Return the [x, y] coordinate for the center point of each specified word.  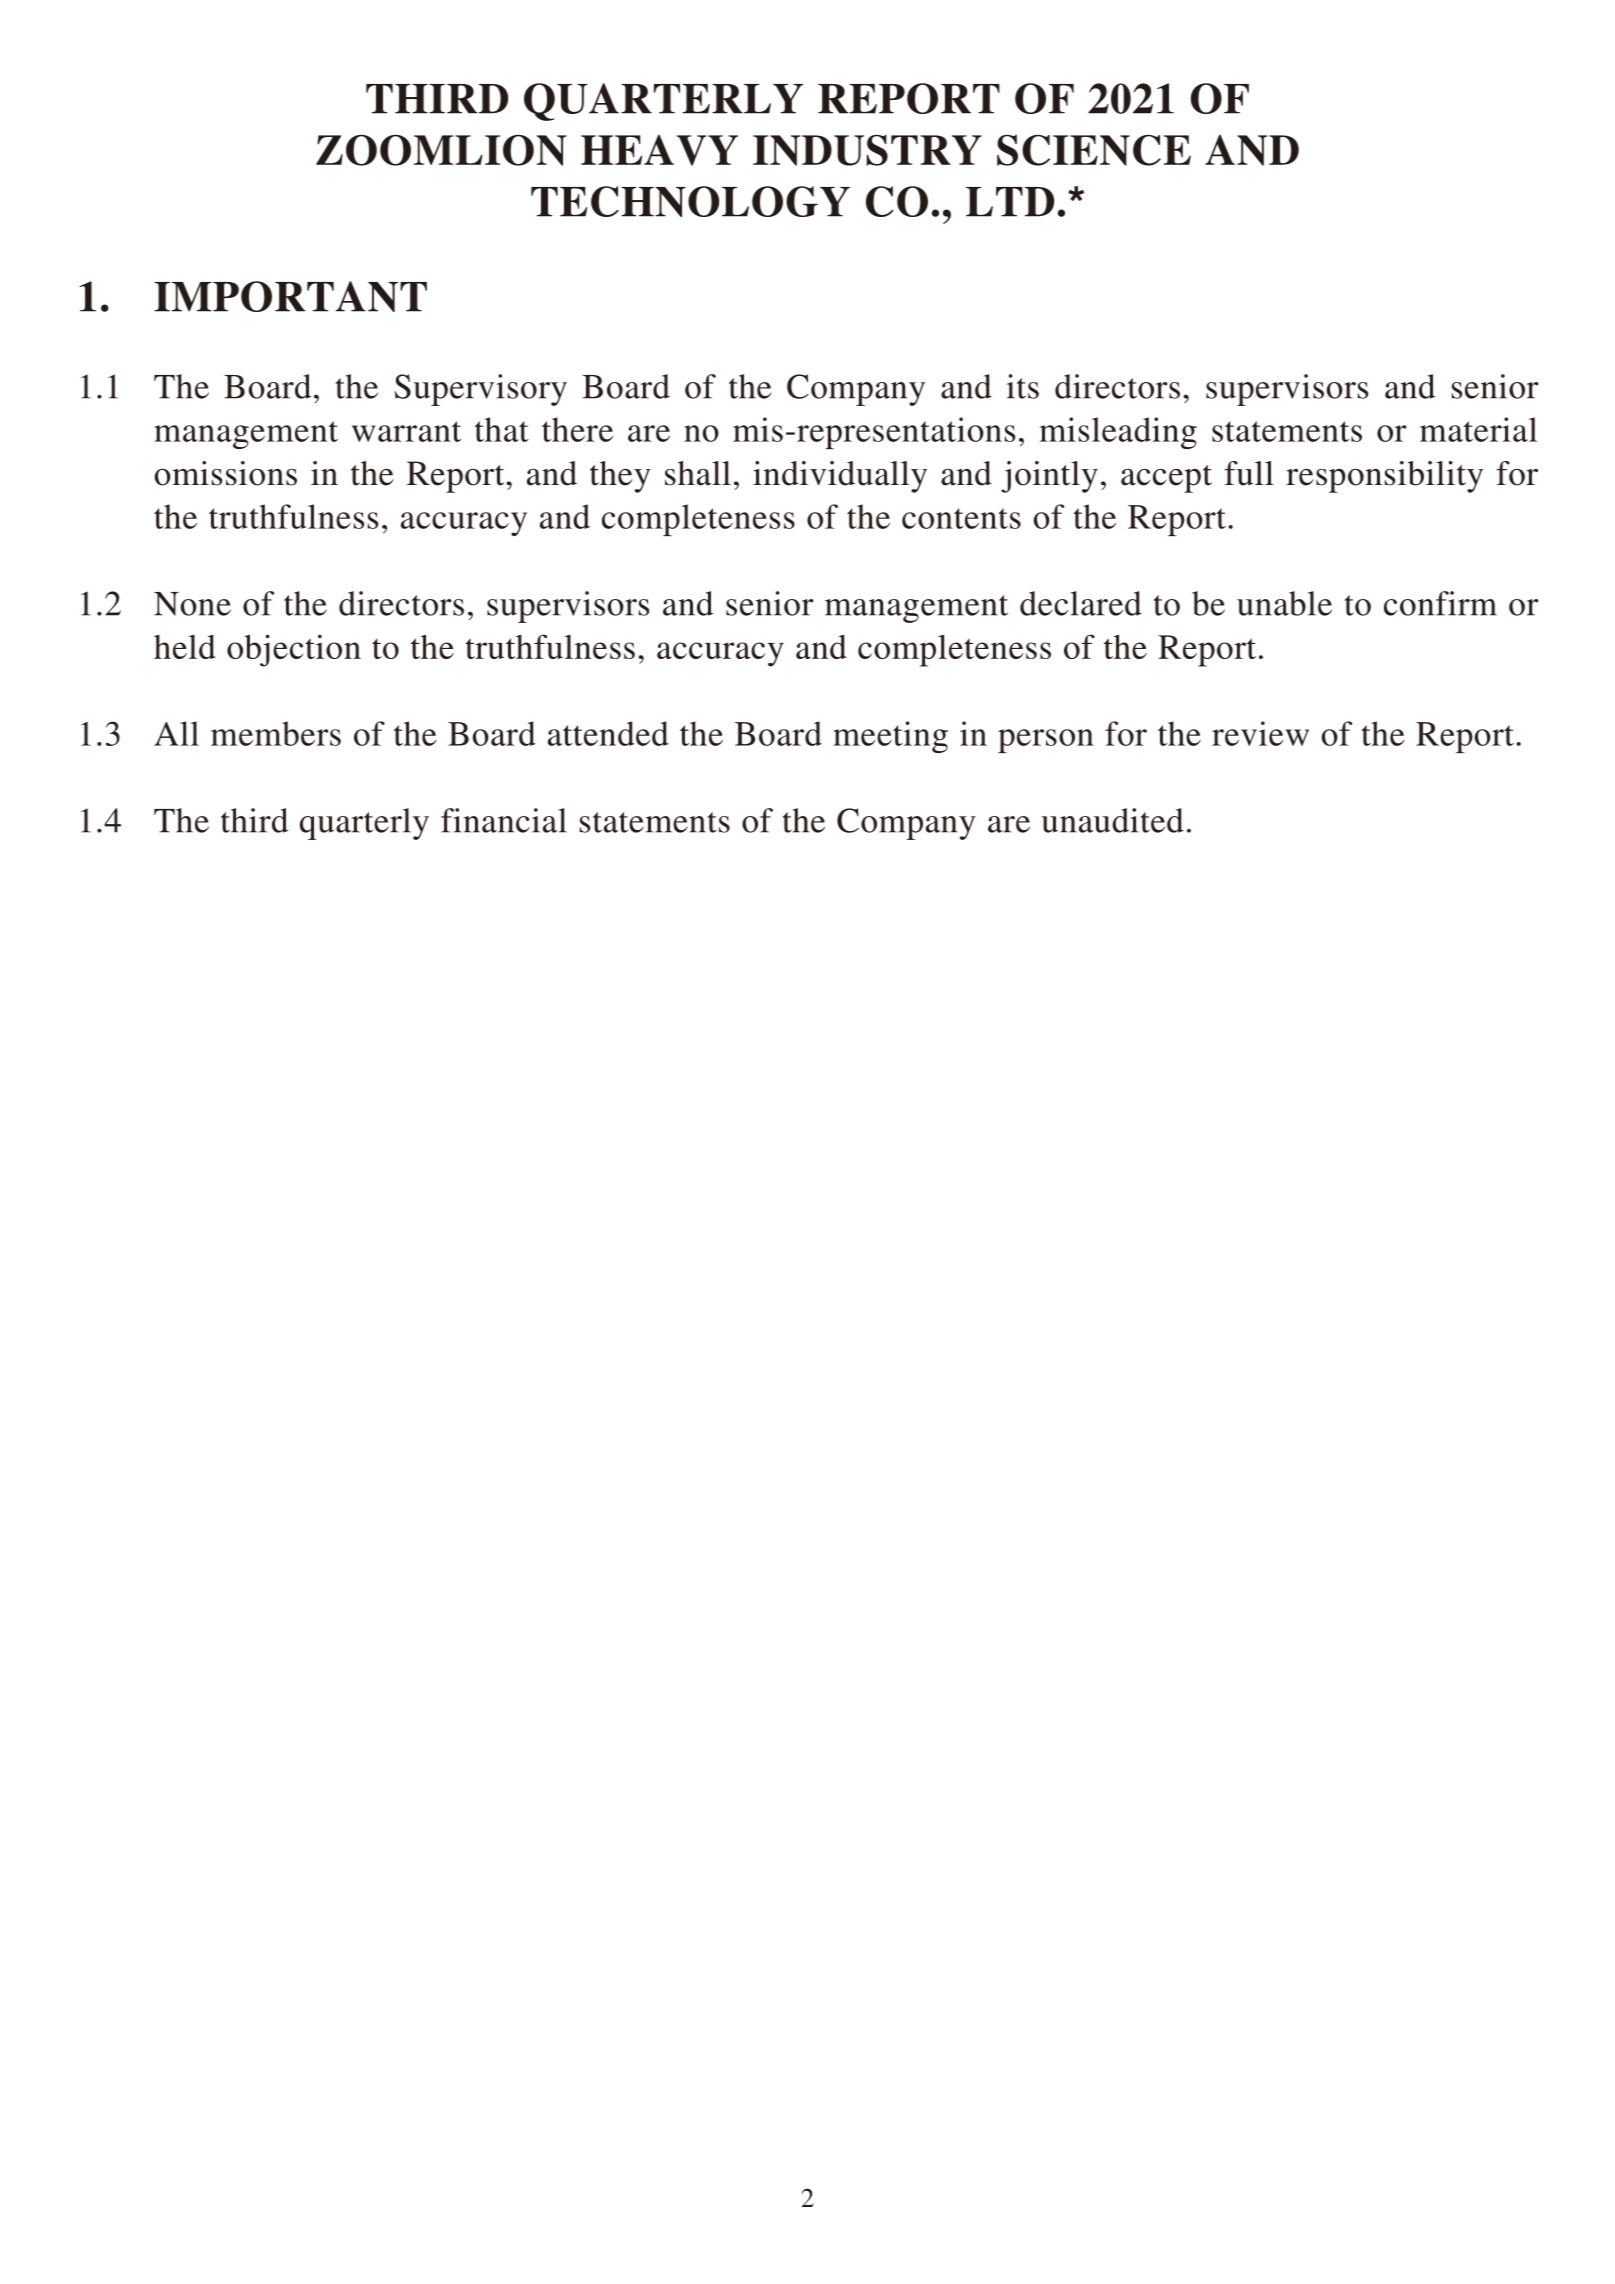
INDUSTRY [867, 150]
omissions [226, 473]
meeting [890, 737]
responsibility [1384, 477]
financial [504, 820]
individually [840, 477]
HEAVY [659, 150]
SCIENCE [1094, 150]
